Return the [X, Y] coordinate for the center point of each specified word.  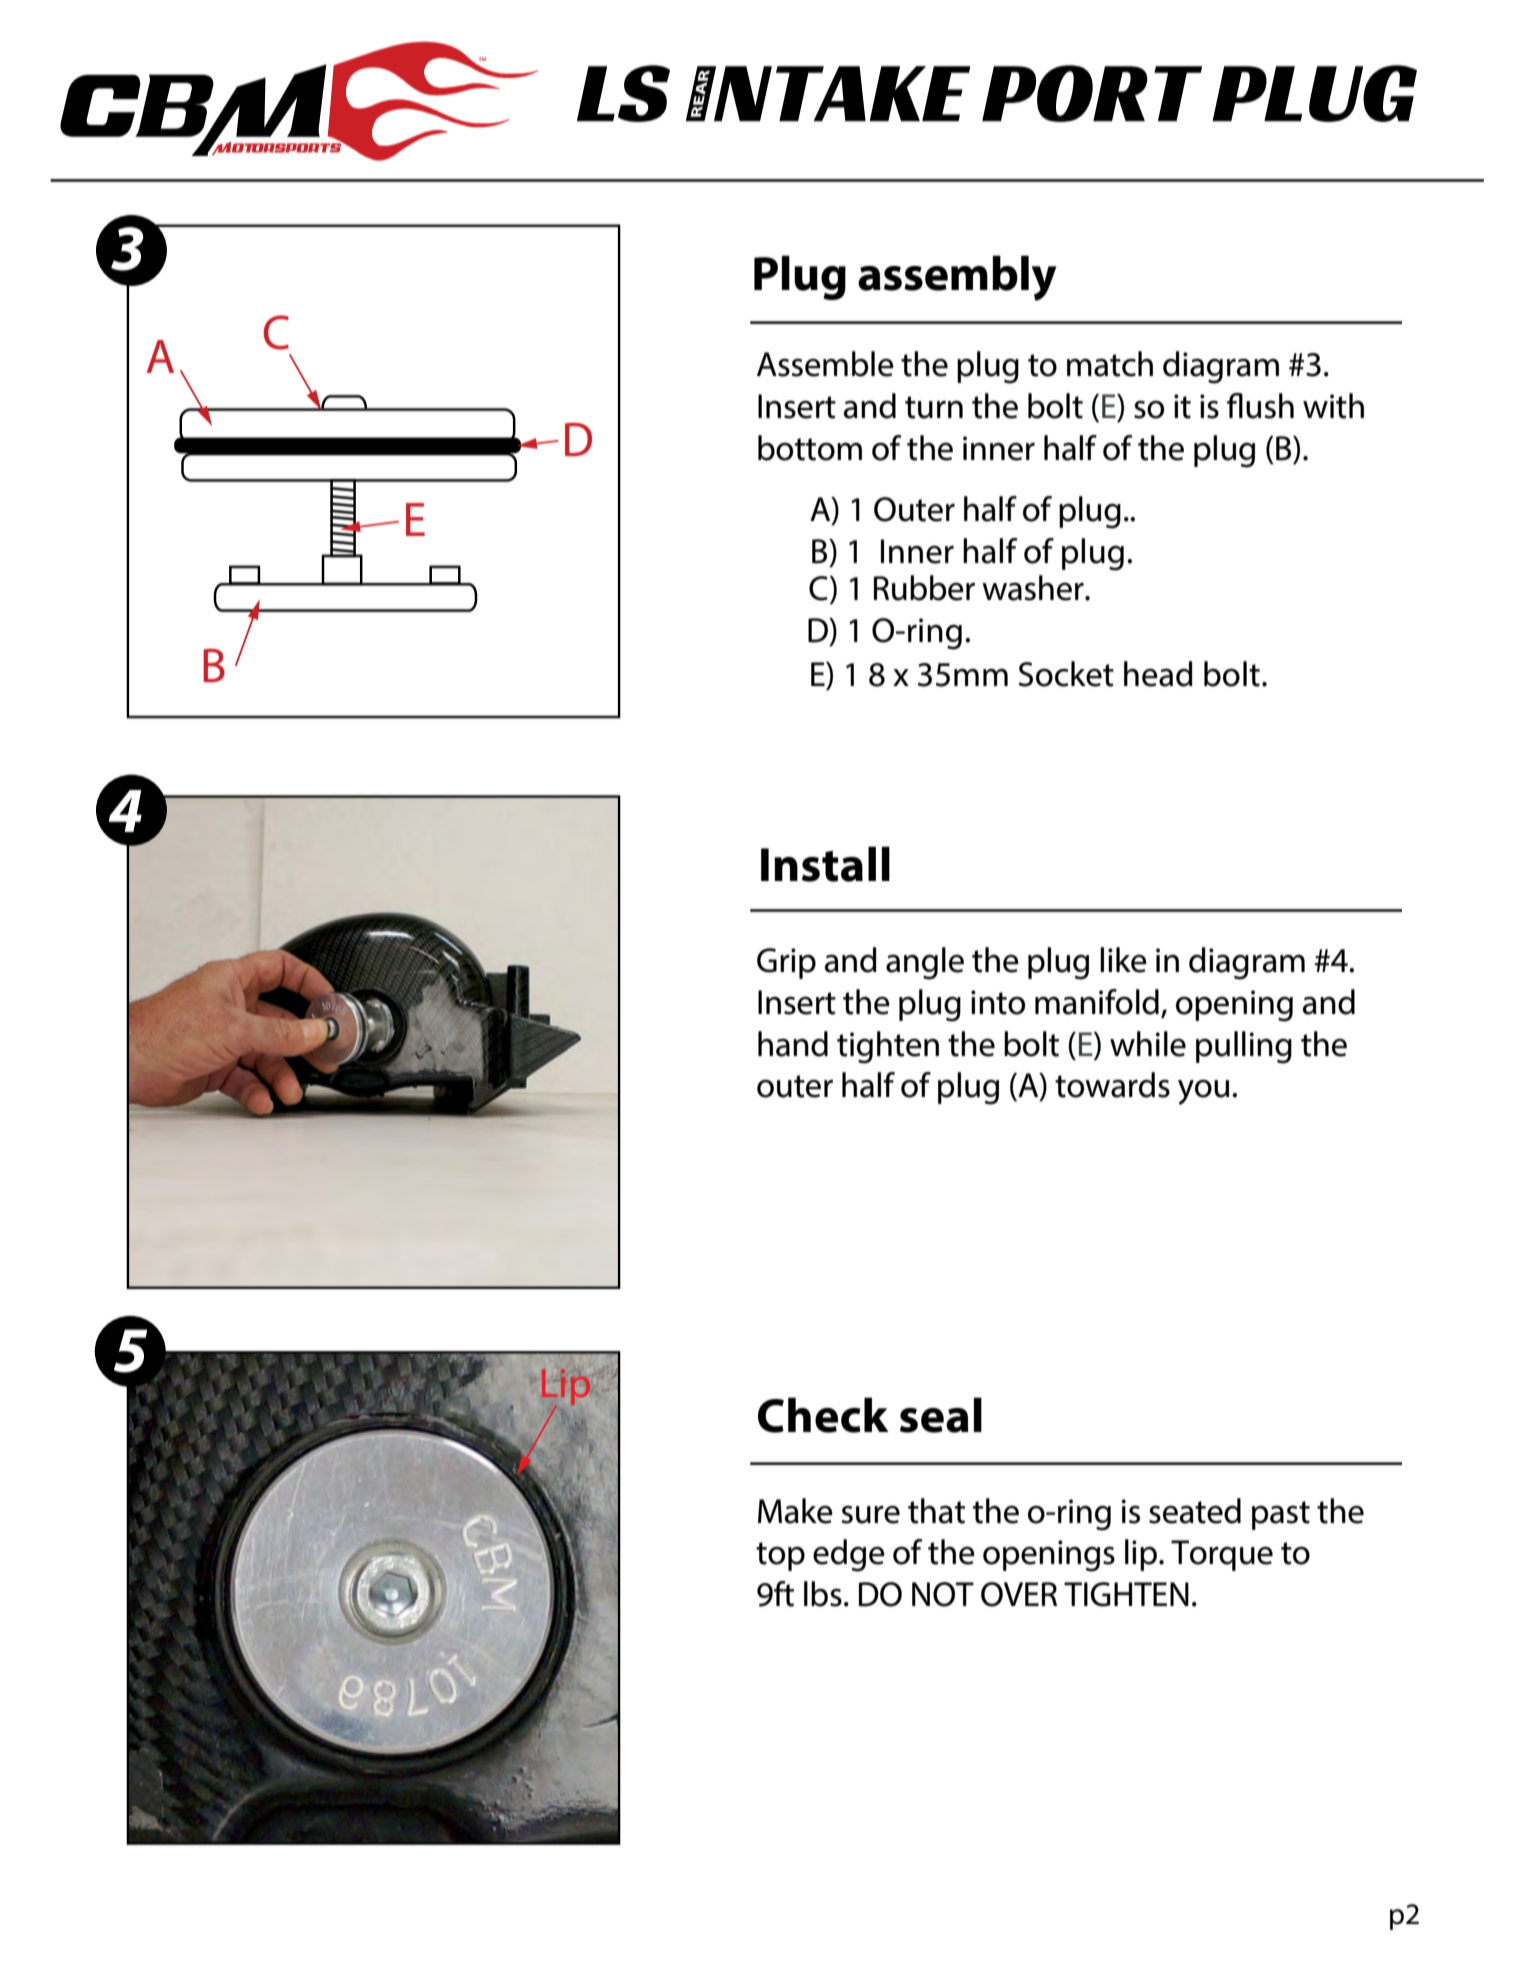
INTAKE [828, 93]
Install [825, 864]
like [1123, 960]
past [1281, 1515]
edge [849, 1555]
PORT [1092, 93]
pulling [1244, 1047]
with [1333, 406]
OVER [1019, 1594]
